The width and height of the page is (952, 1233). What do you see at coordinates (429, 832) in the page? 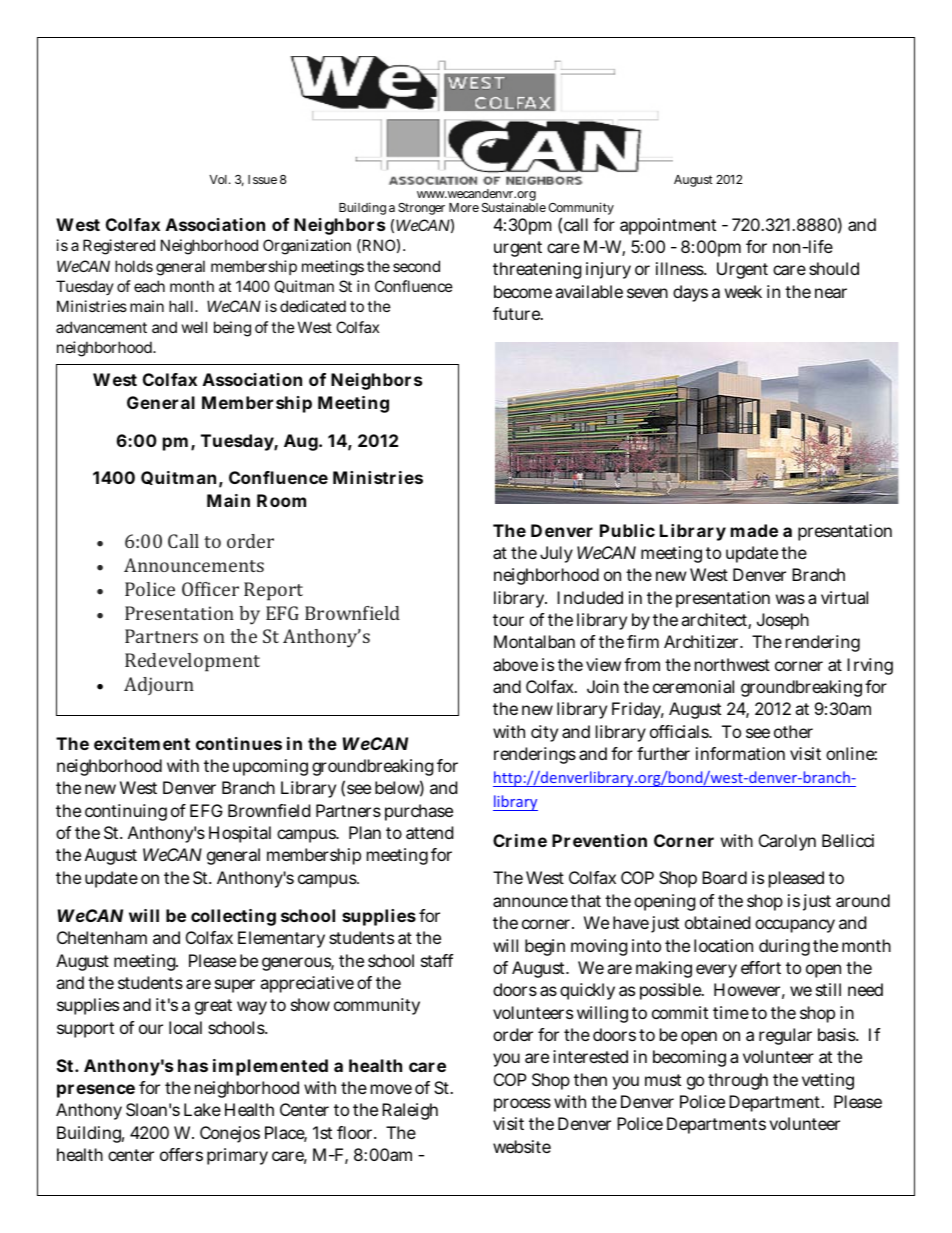
I see `attend` at bounding box center [429, 832].
